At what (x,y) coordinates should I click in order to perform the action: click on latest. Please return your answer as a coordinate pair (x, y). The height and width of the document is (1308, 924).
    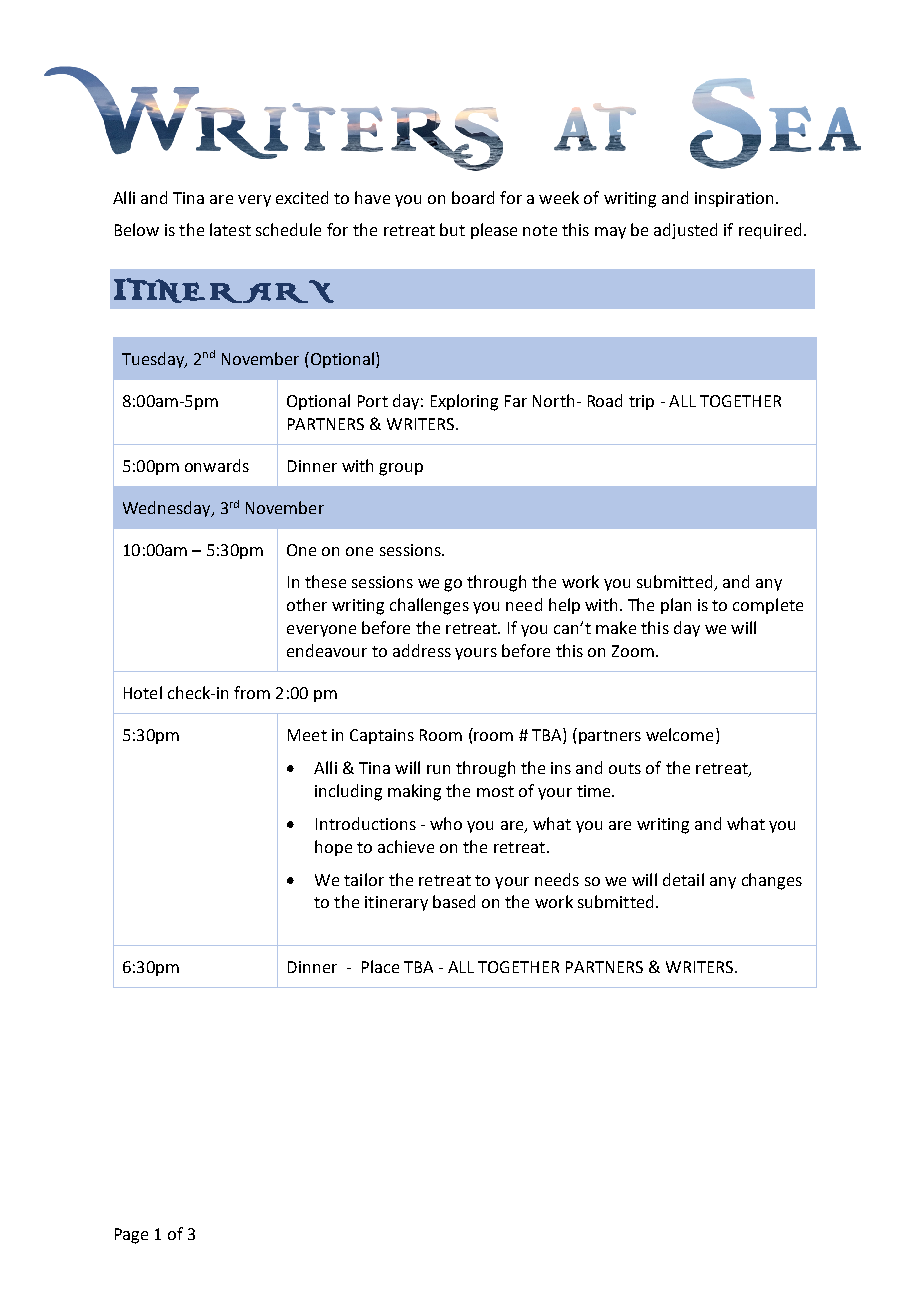
    Looking at the image, I should click on (230, 229).
